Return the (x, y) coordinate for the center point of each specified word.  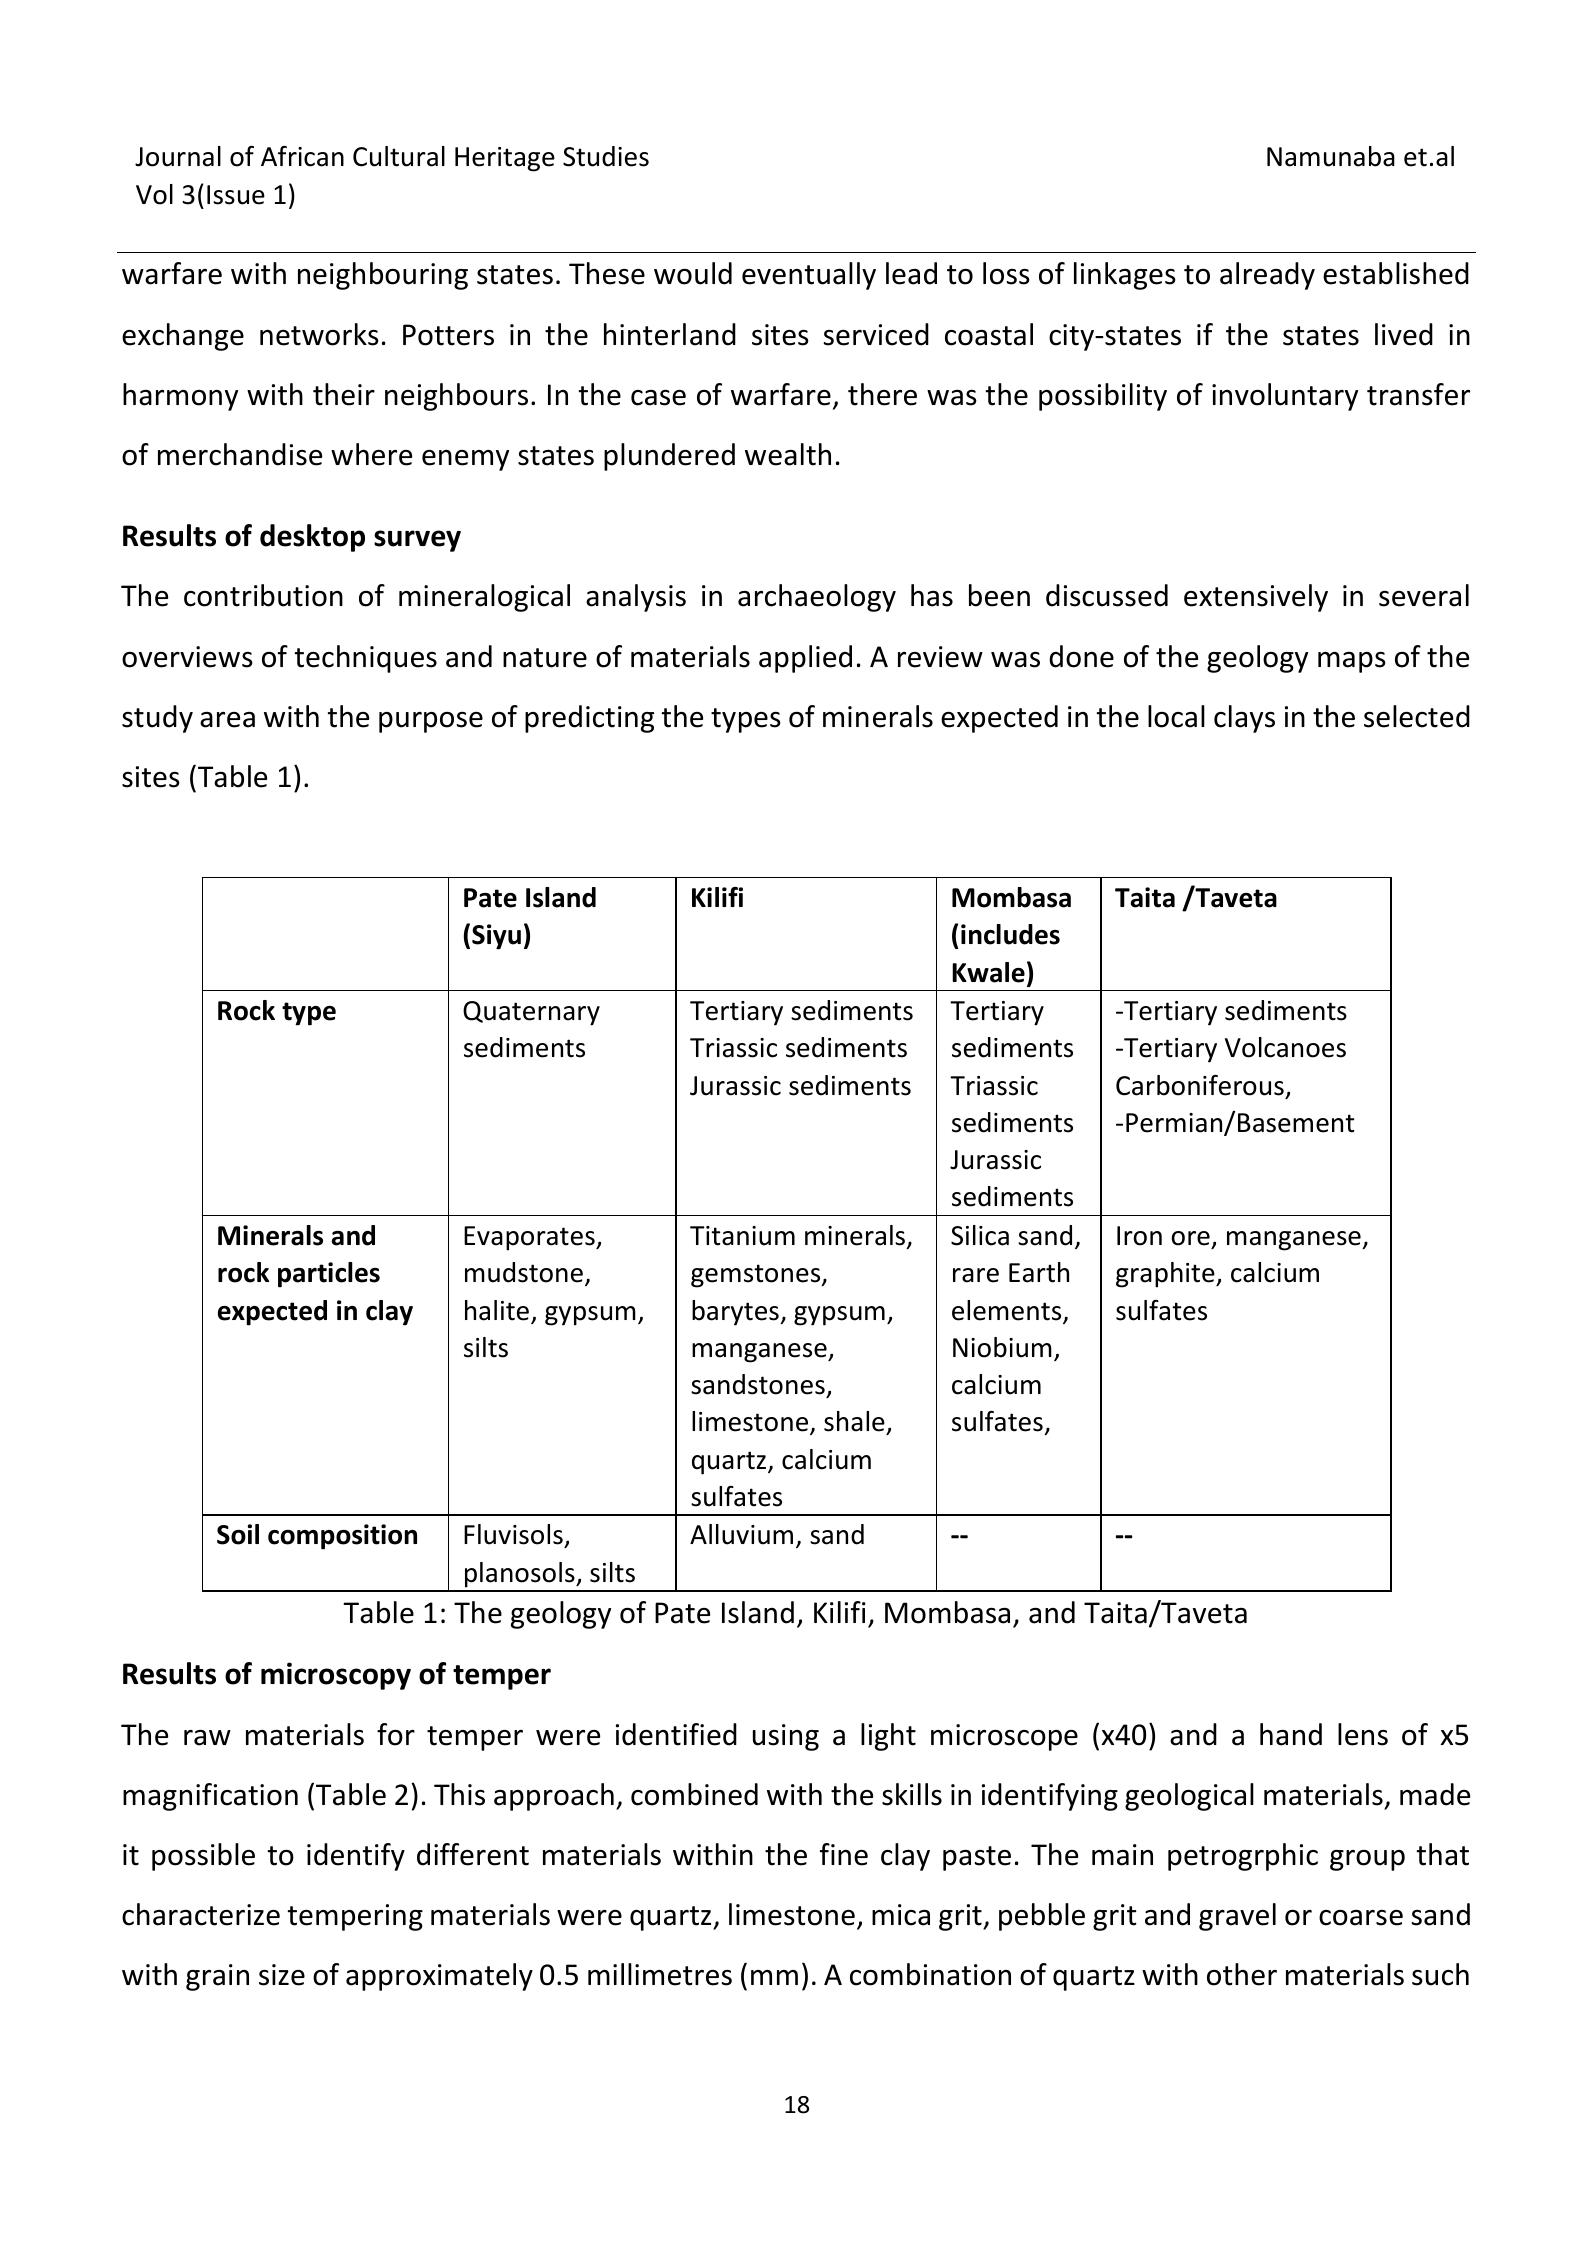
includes (1010, 934)
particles (329, 1275)
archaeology (817, 598)
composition (342, 1537)
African (302, 156)
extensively (1256, 598)
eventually (809, 276)
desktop (312, 538)
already (1267, 276)
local (1176, 716)
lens (1363, 1734)
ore (1191, 1238)
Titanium (742, 1236)
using (786, 1737)
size (282, 1975)
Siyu (496, 937)
